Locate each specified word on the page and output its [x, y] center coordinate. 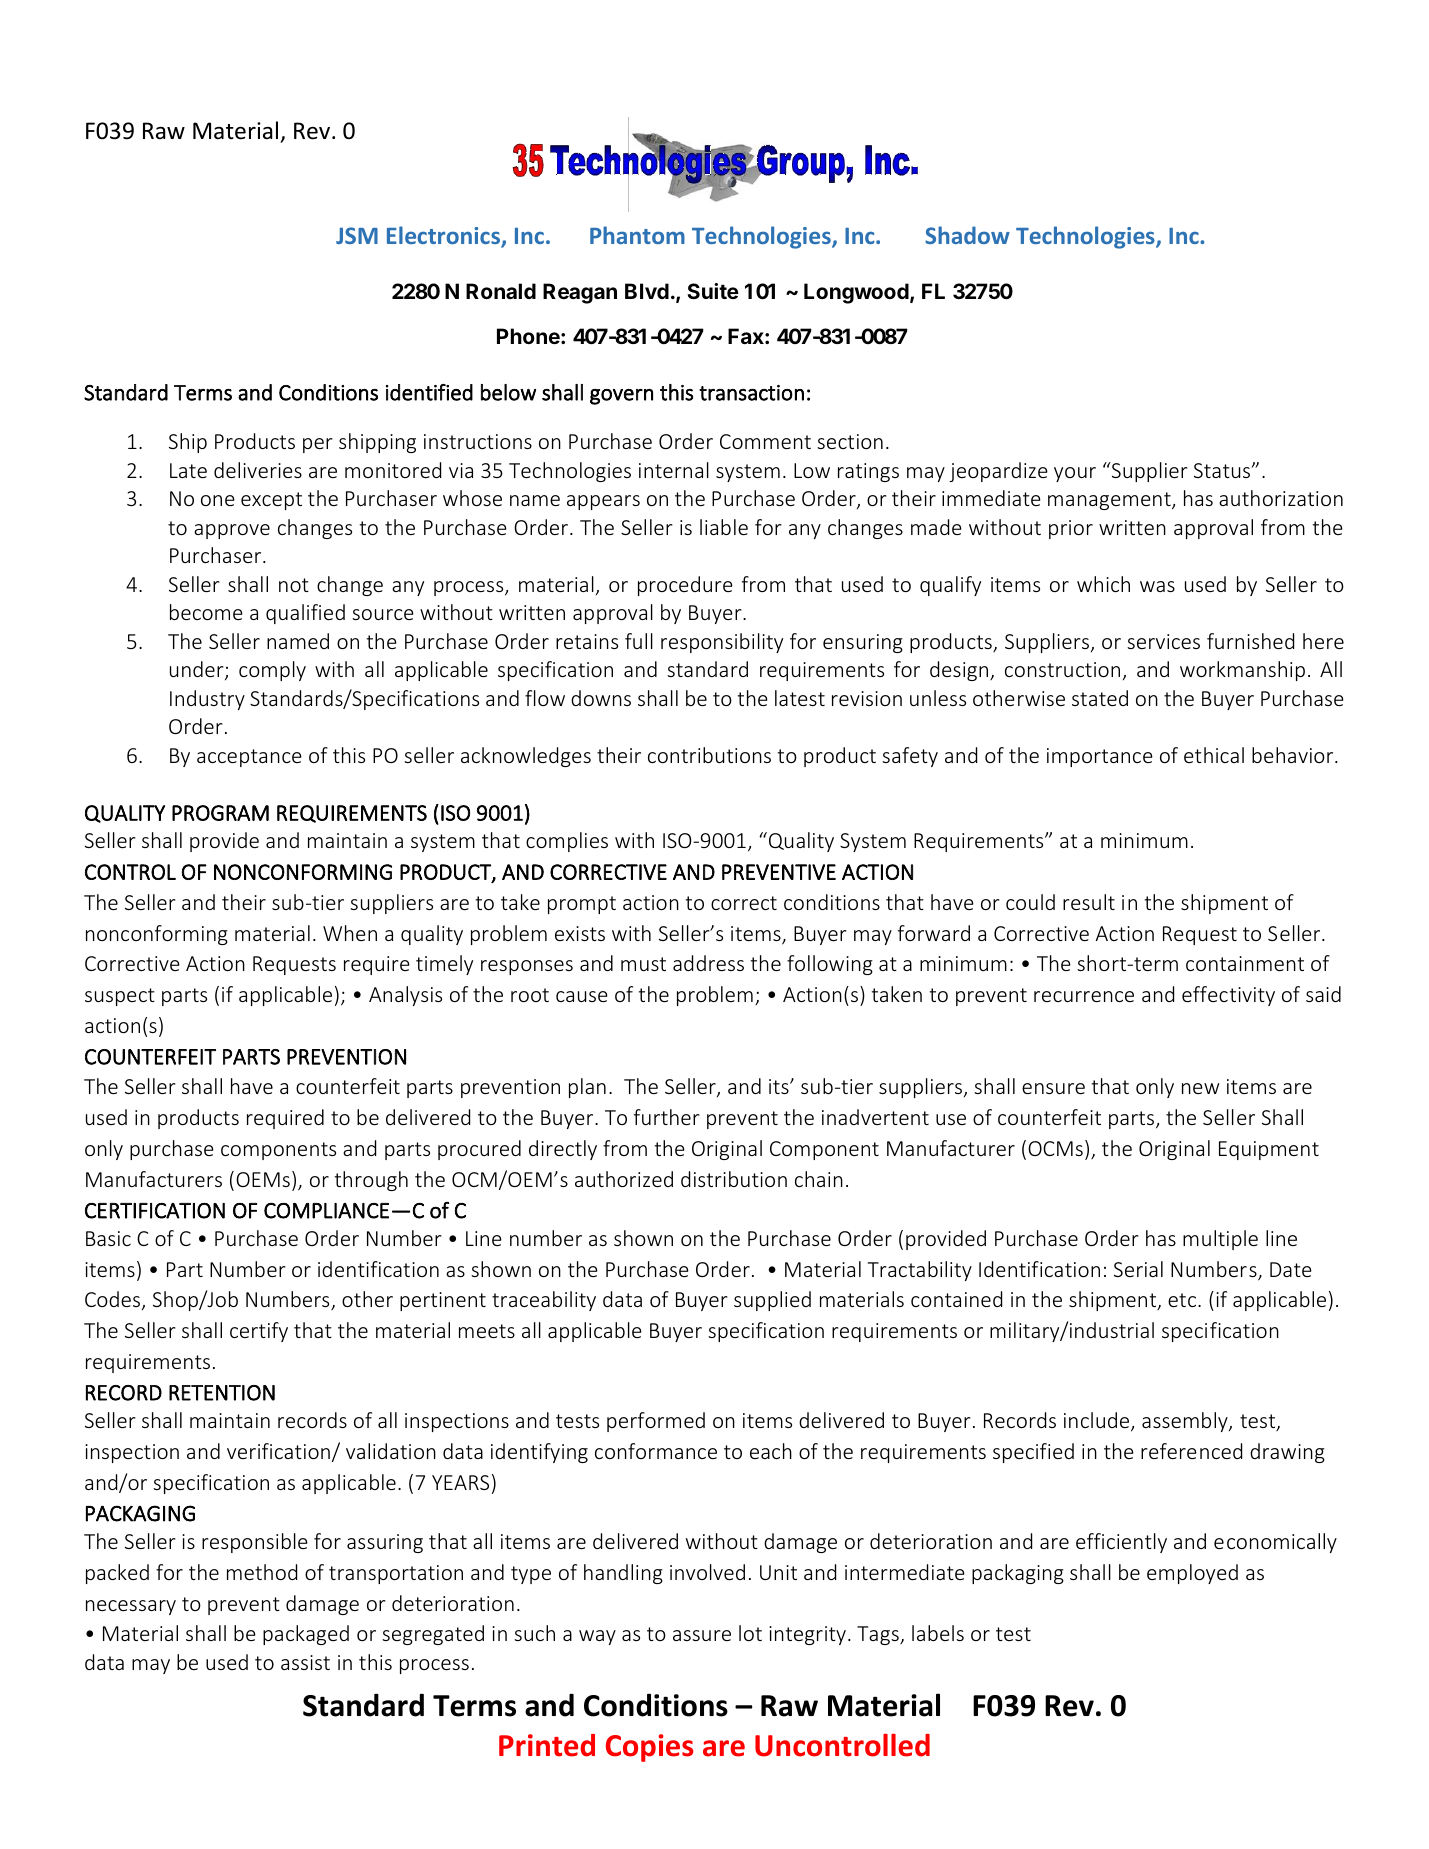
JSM [357, 235]
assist [305, 1662]
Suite [713, 291]
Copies [650, 1748]
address [708, 963]
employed [1192, 1574]
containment [1245, 963]
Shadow [967, 235]
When [350, 933]
